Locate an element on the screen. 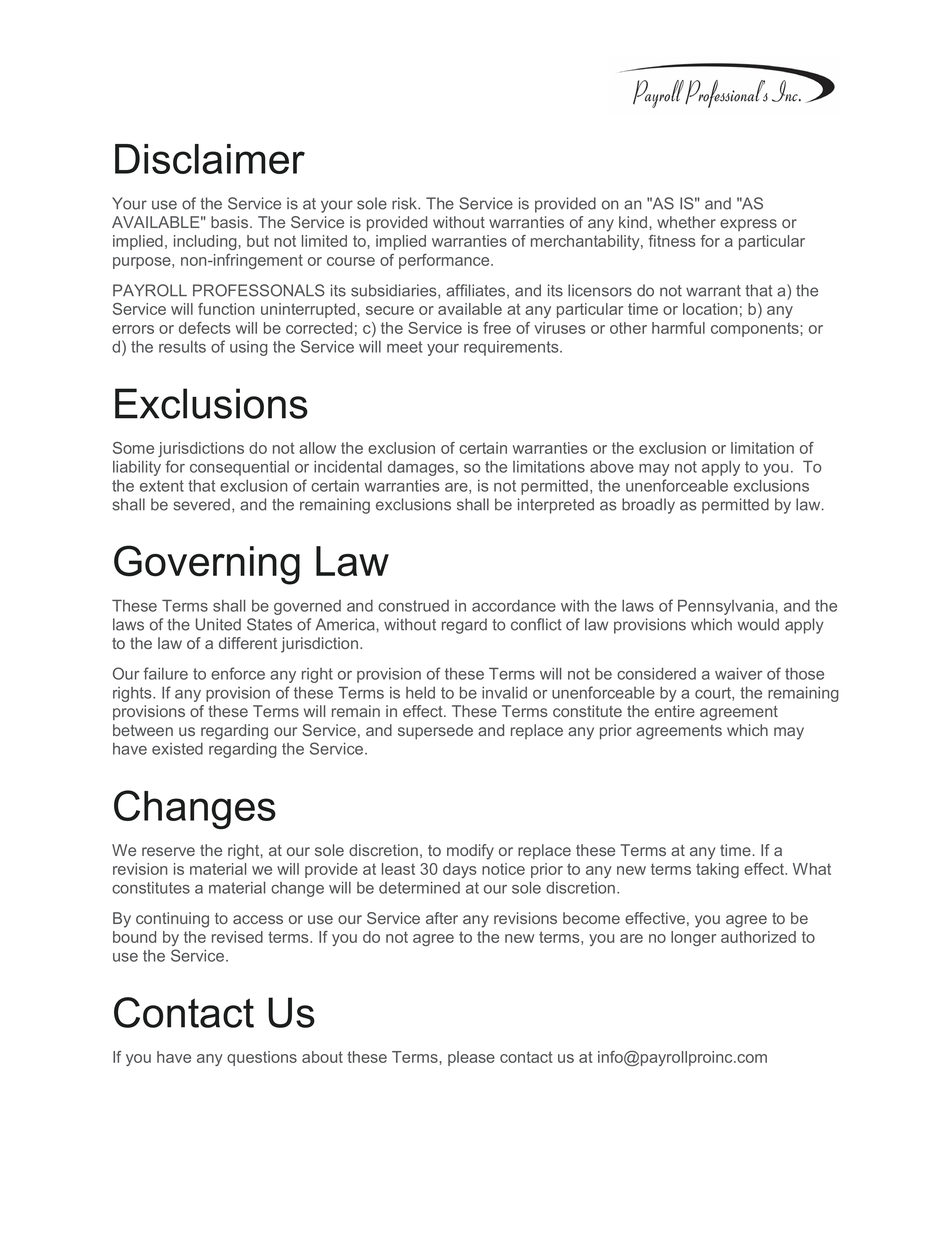 The width and height of the screenshot is (952, 1233). using is located at coordinates (249, 348).
